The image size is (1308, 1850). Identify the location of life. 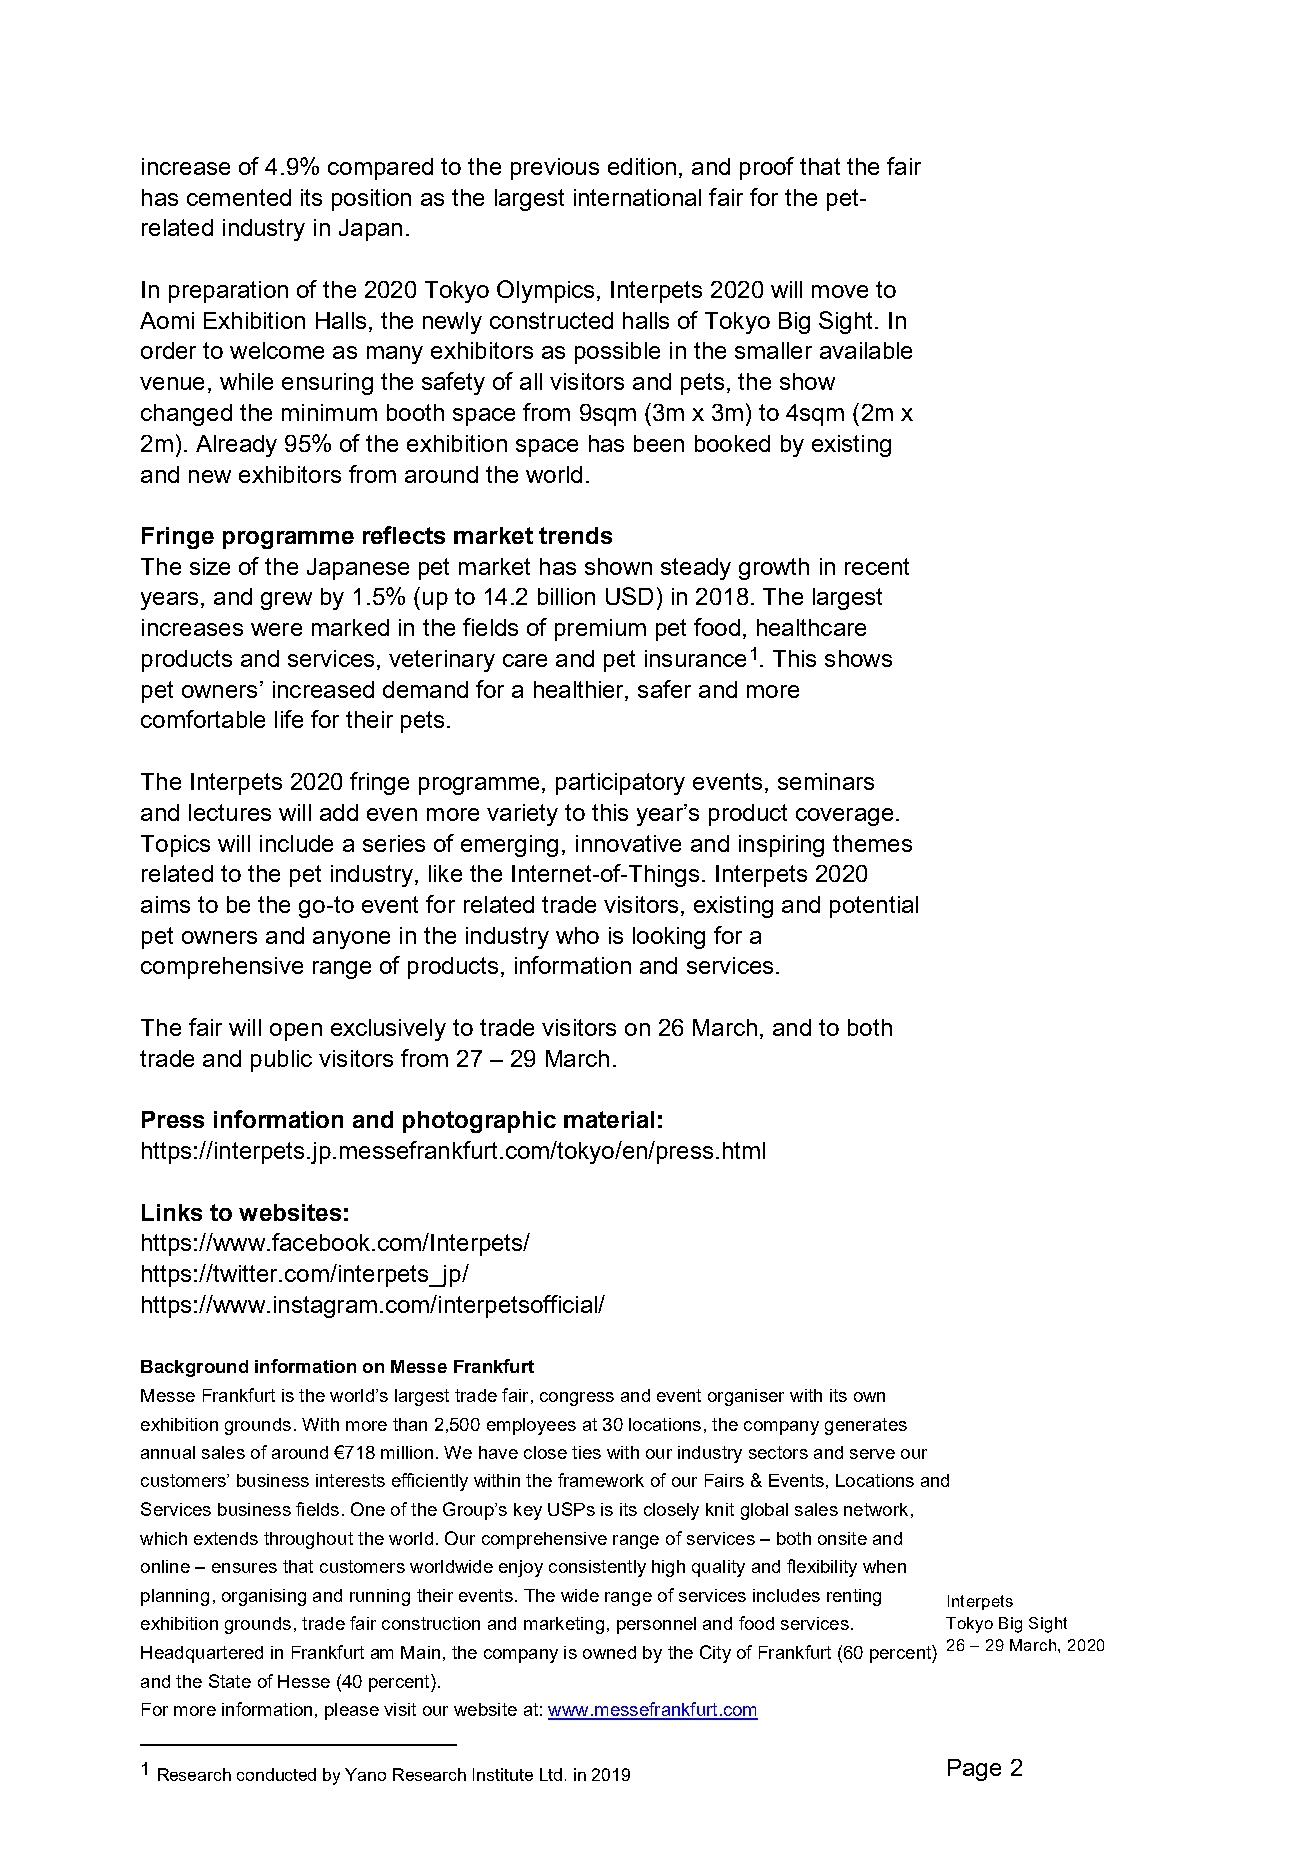
(289, 719).
